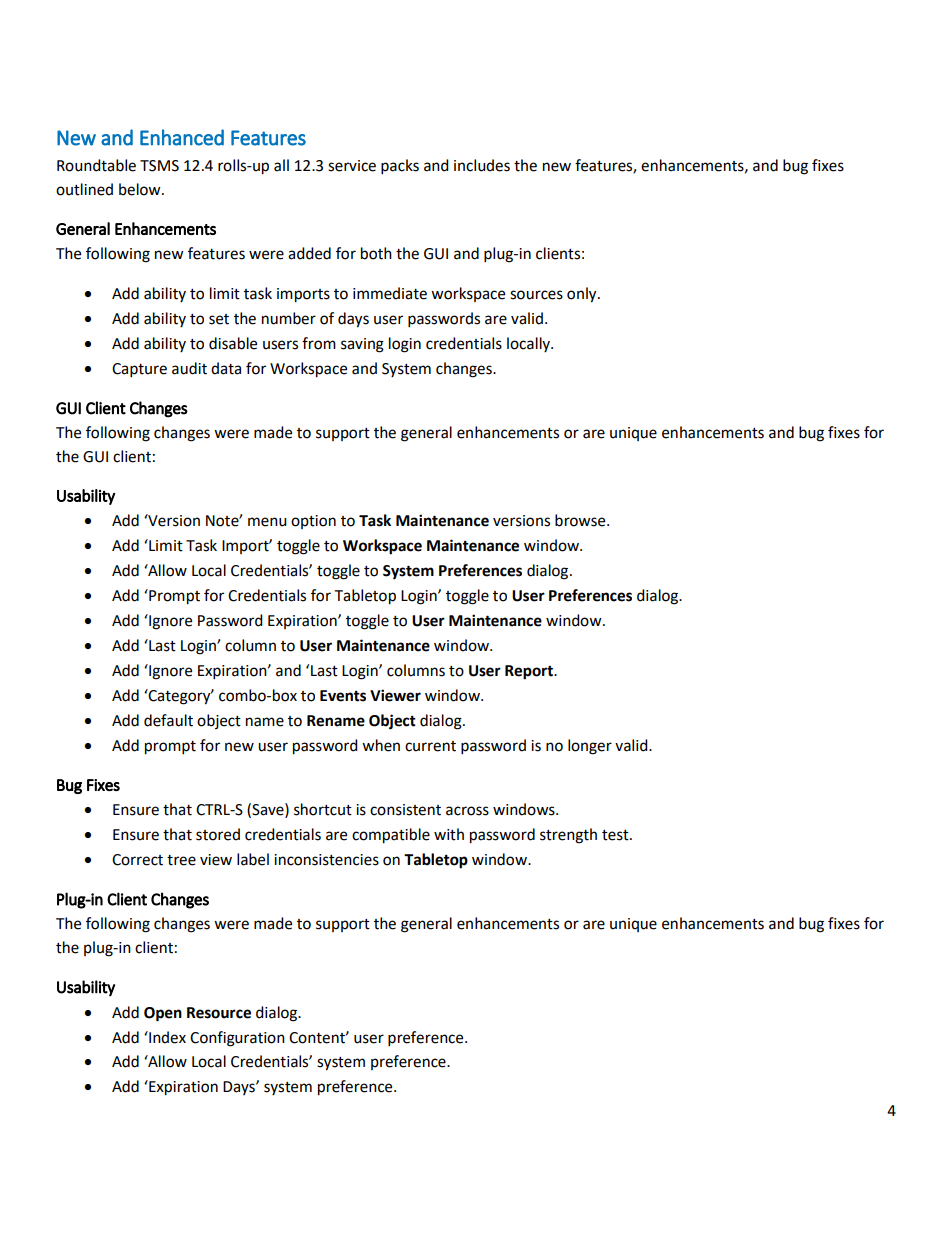  Describe the element at coordinates (362, 345) in the screenshot. I see `saving` at that location.
